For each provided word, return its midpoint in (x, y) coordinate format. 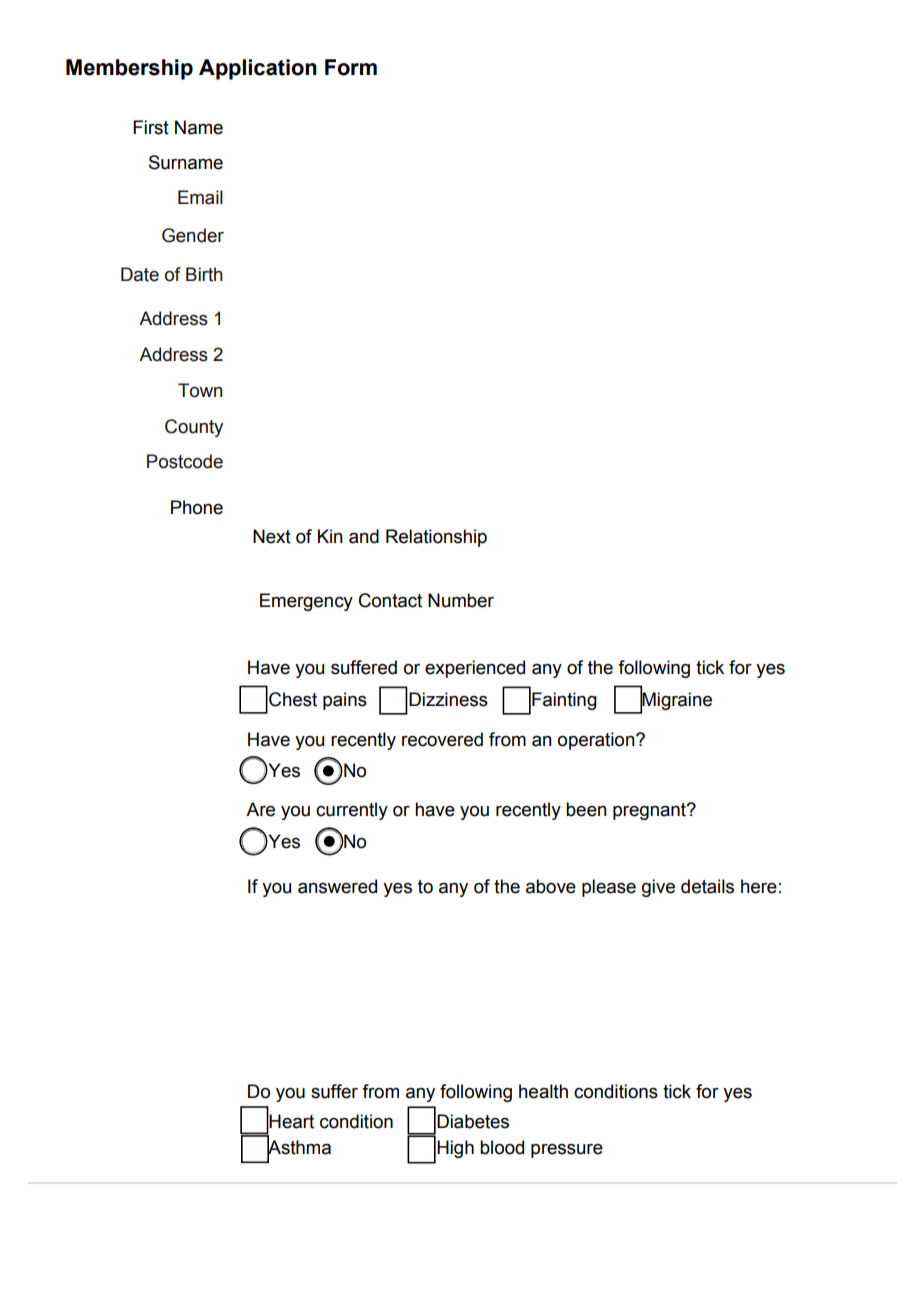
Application (258, 69)
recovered (442, 739)
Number (461, 600)
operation (597, 741)
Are (260, 809)
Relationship (436, 538)
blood (502, 1147)
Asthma (299, 1147)
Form (351, 67)
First (151, 127)
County (194, 428)
